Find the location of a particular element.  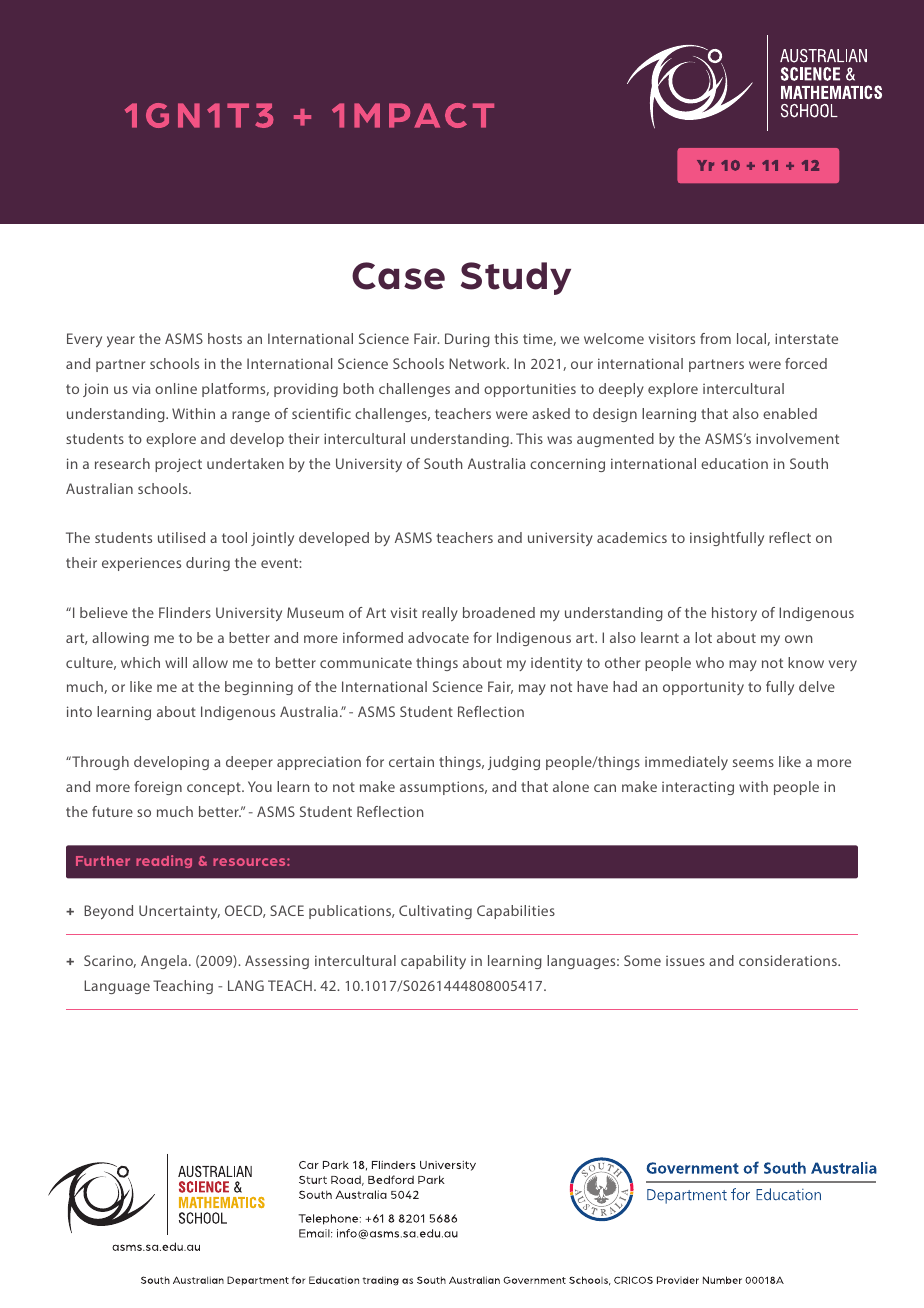

Case is located at coordinates (398, 276).
